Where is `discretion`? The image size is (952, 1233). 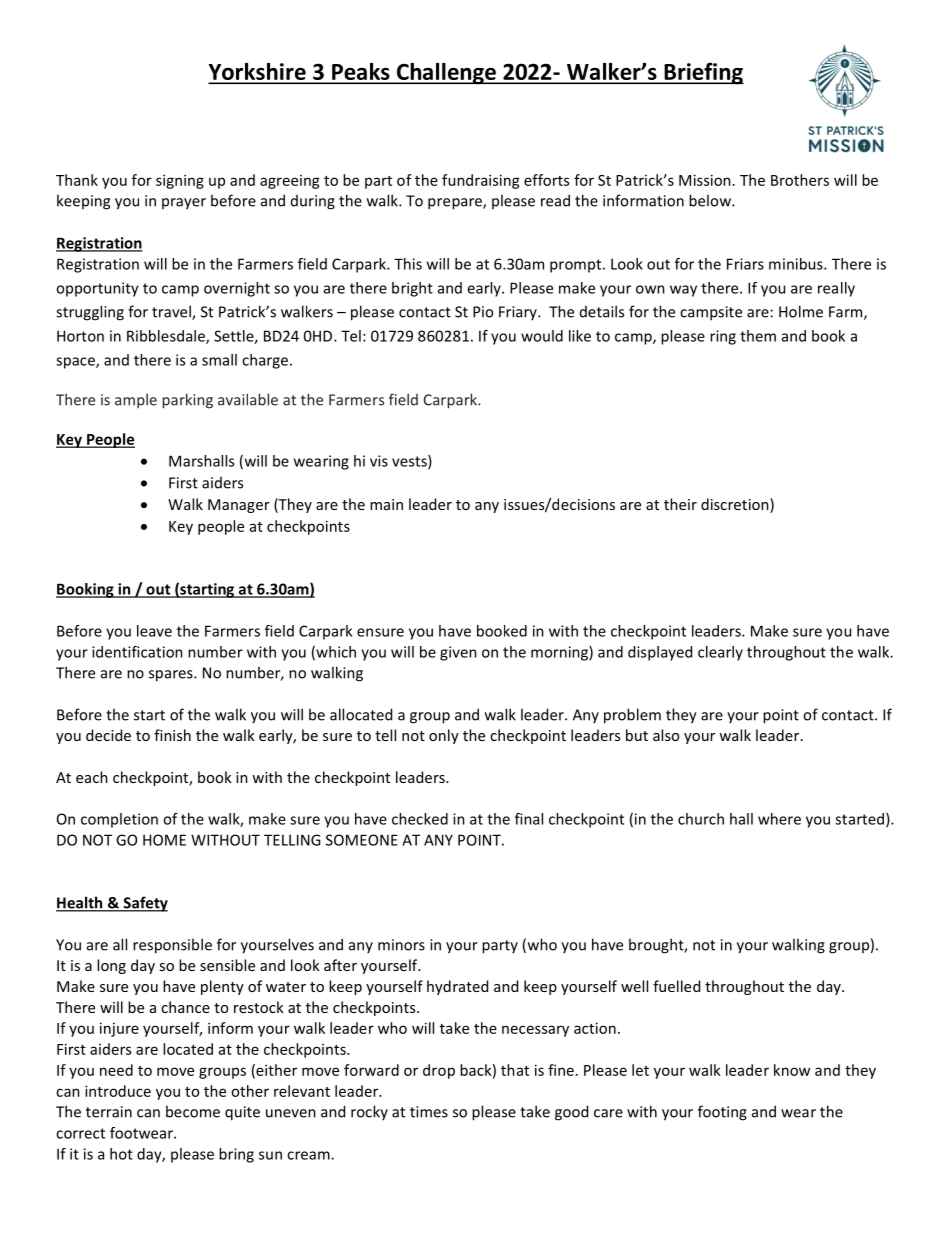 discretion is located at coordinates (736, 505).
